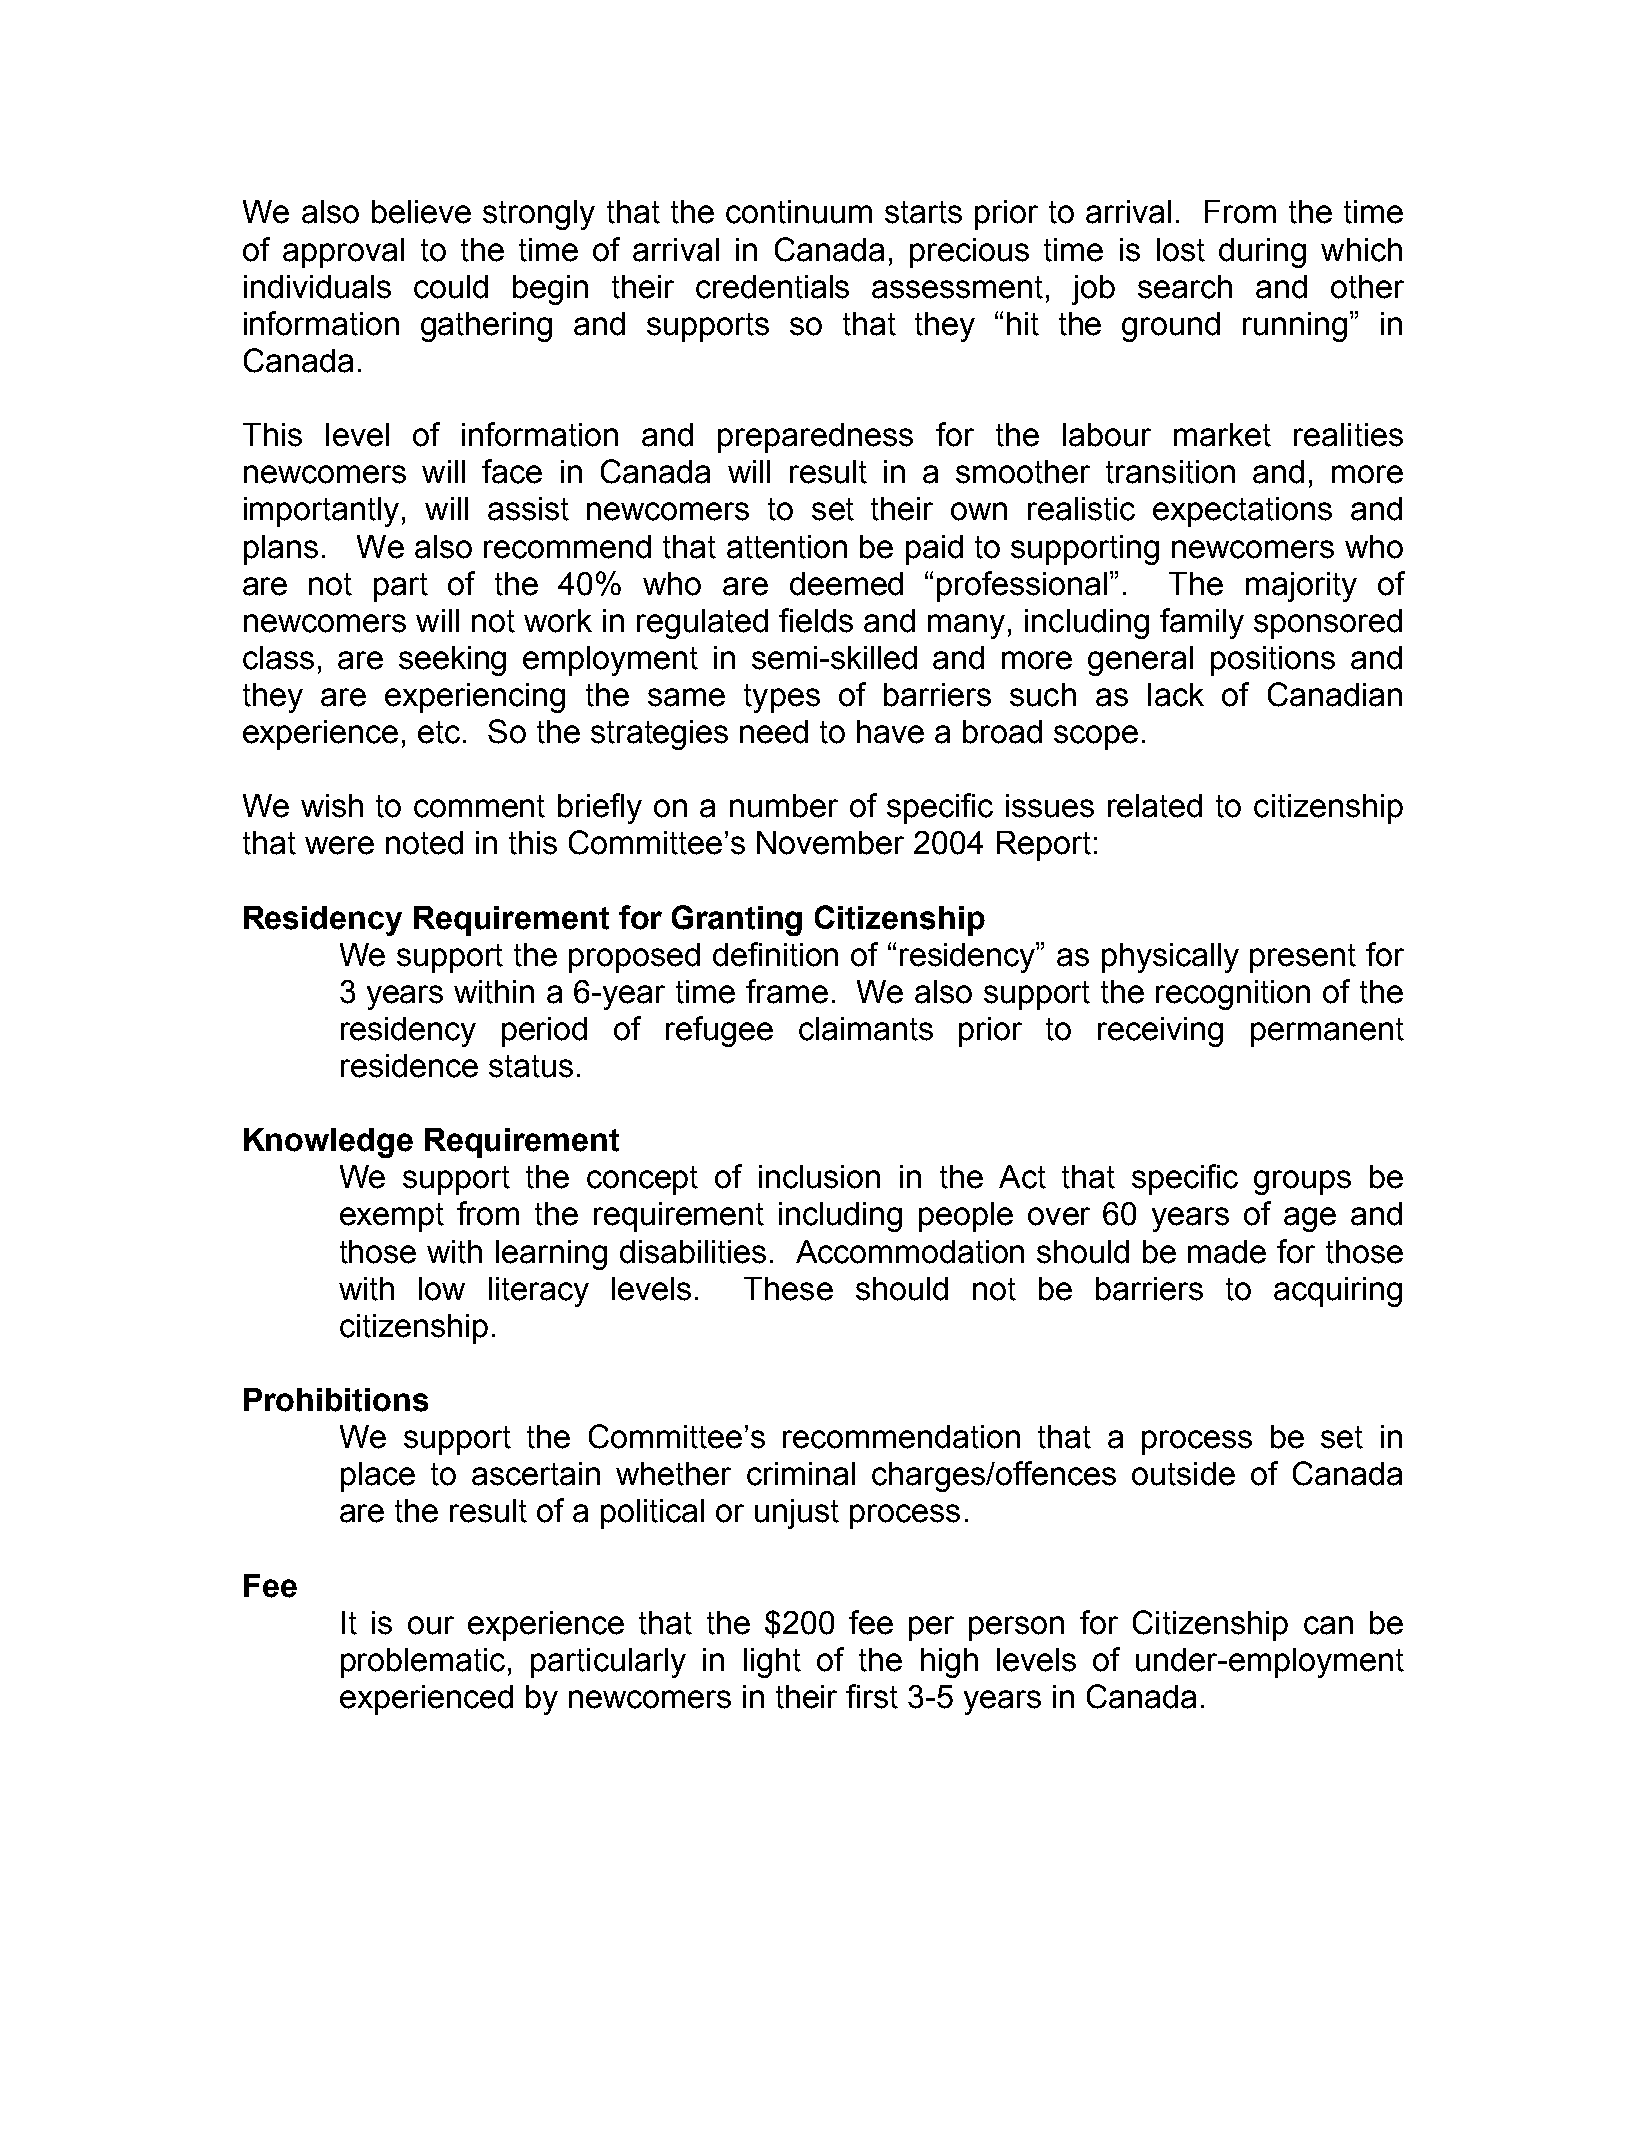  Describe the element at coordinates (452, 661) in the document. I see `seeking` at that location.
